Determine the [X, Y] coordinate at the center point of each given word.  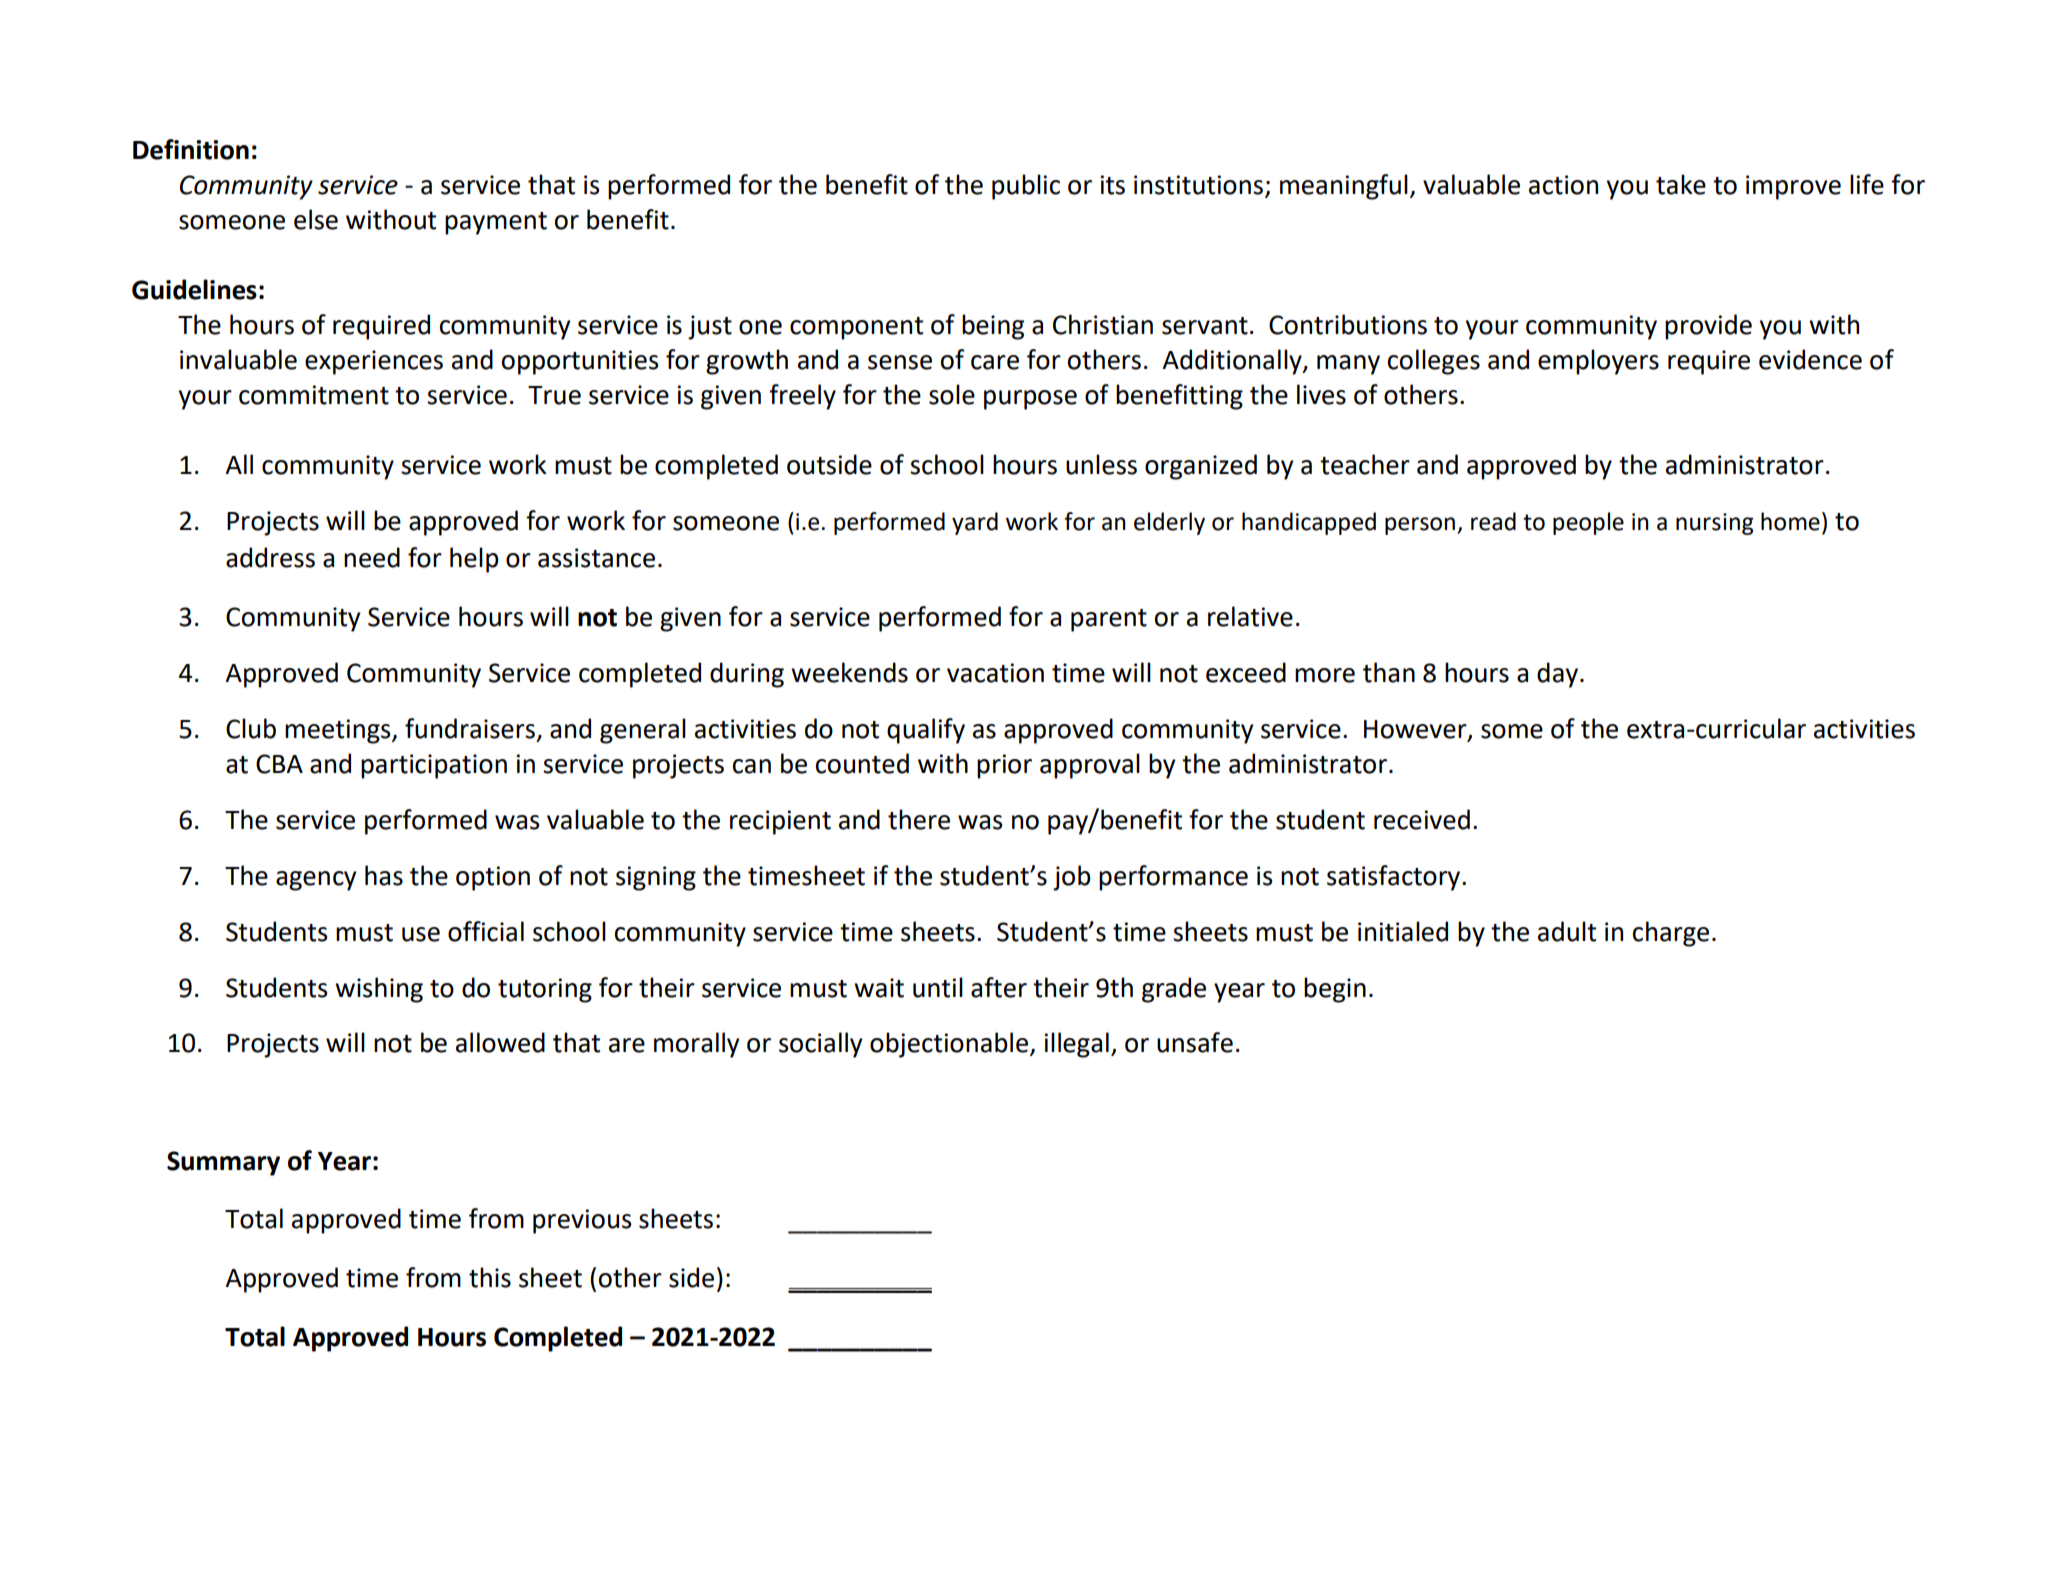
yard [975, 523]
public [1026, 187]
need [372, 557]
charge [1671, 934]
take [1681, 184]
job [1072, 878]
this [490, 1277]
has [384, 875]
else [316, 219]
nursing [1715, 524]
